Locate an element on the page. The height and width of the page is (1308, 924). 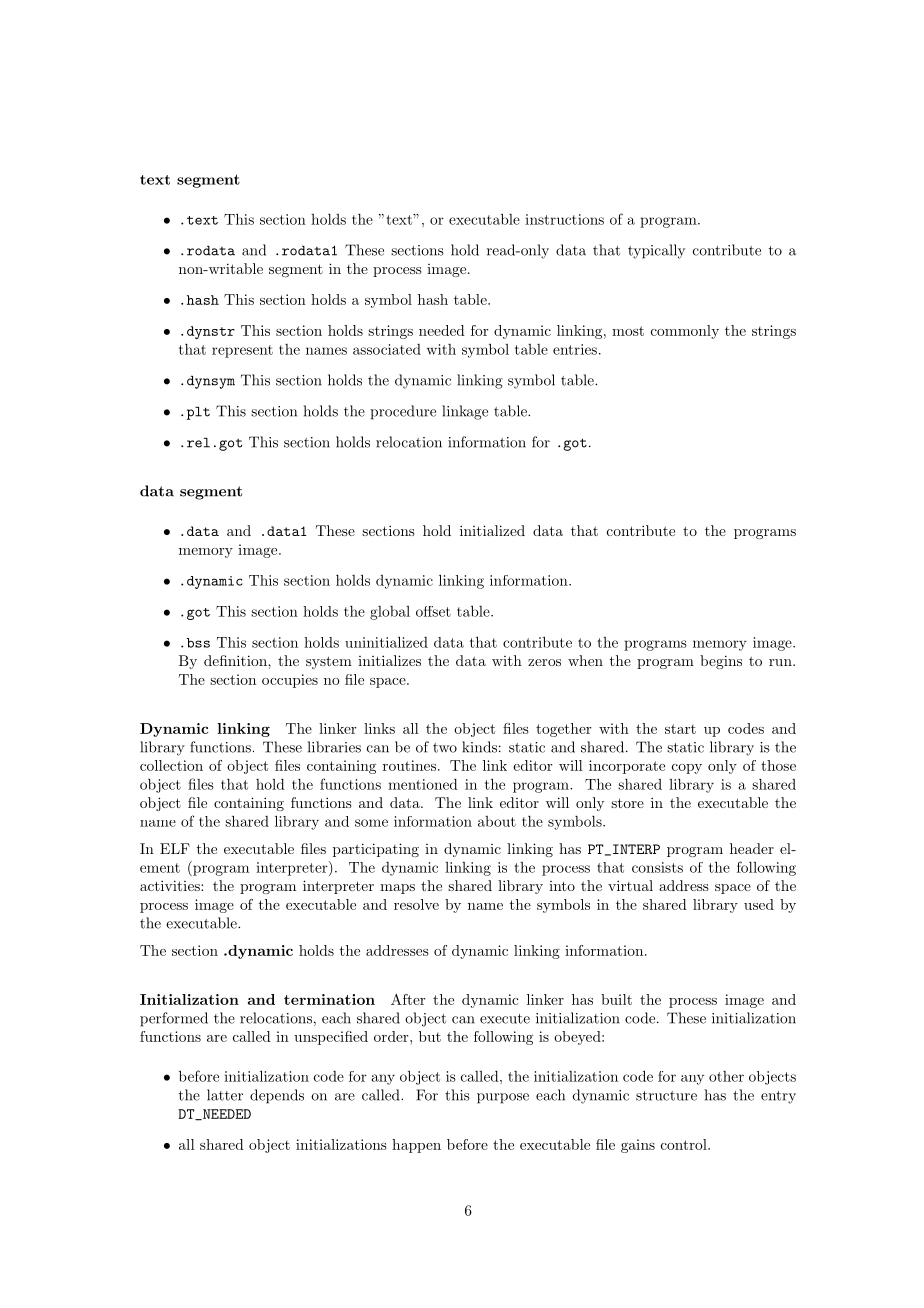
used is located at coordinates (759, 904).
